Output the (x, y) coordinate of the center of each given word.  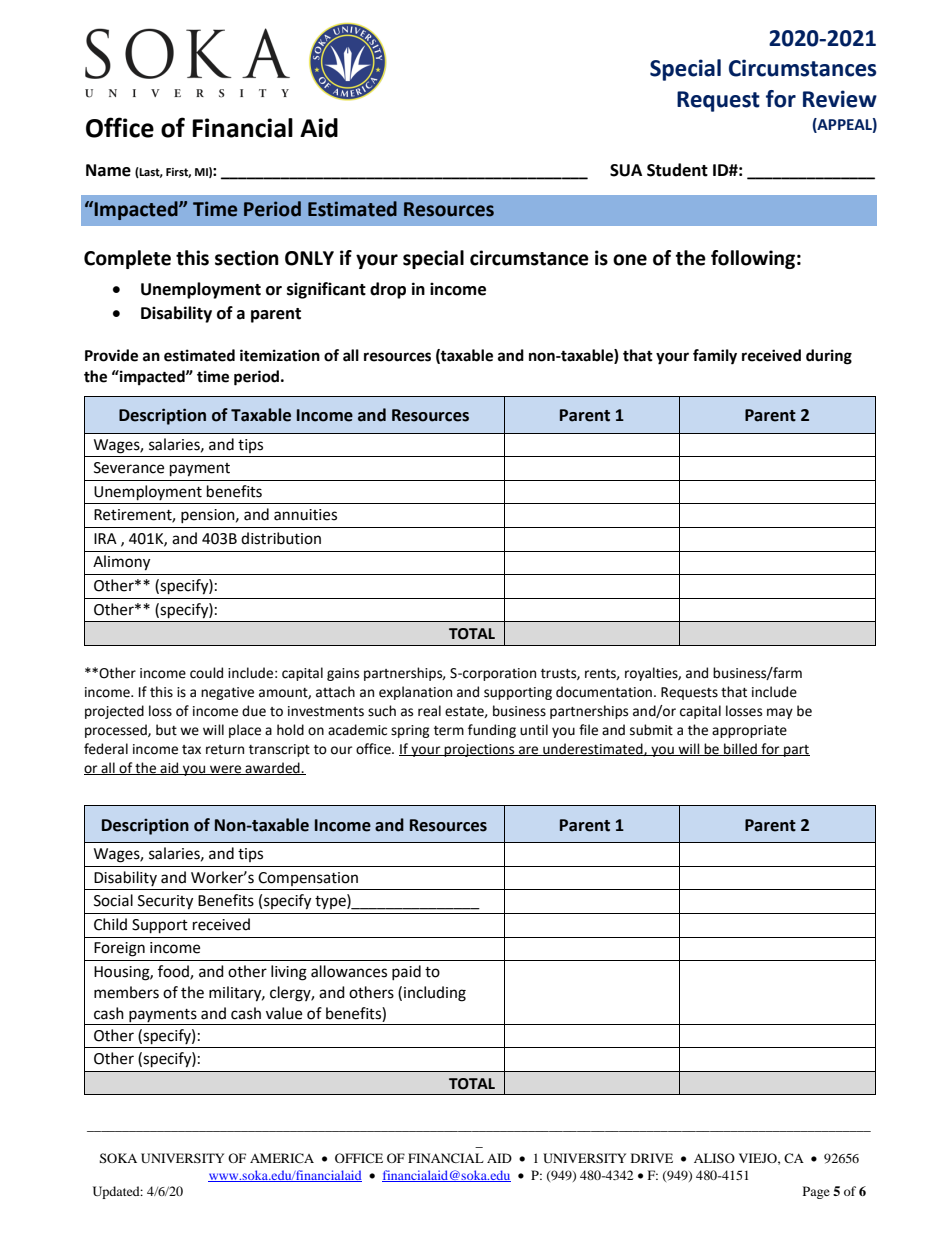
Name (108, 170)
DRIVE (652, 1158)
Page (816, 1192)
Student (677, 170)
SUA (626, 170)
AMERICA (282, 1158)
